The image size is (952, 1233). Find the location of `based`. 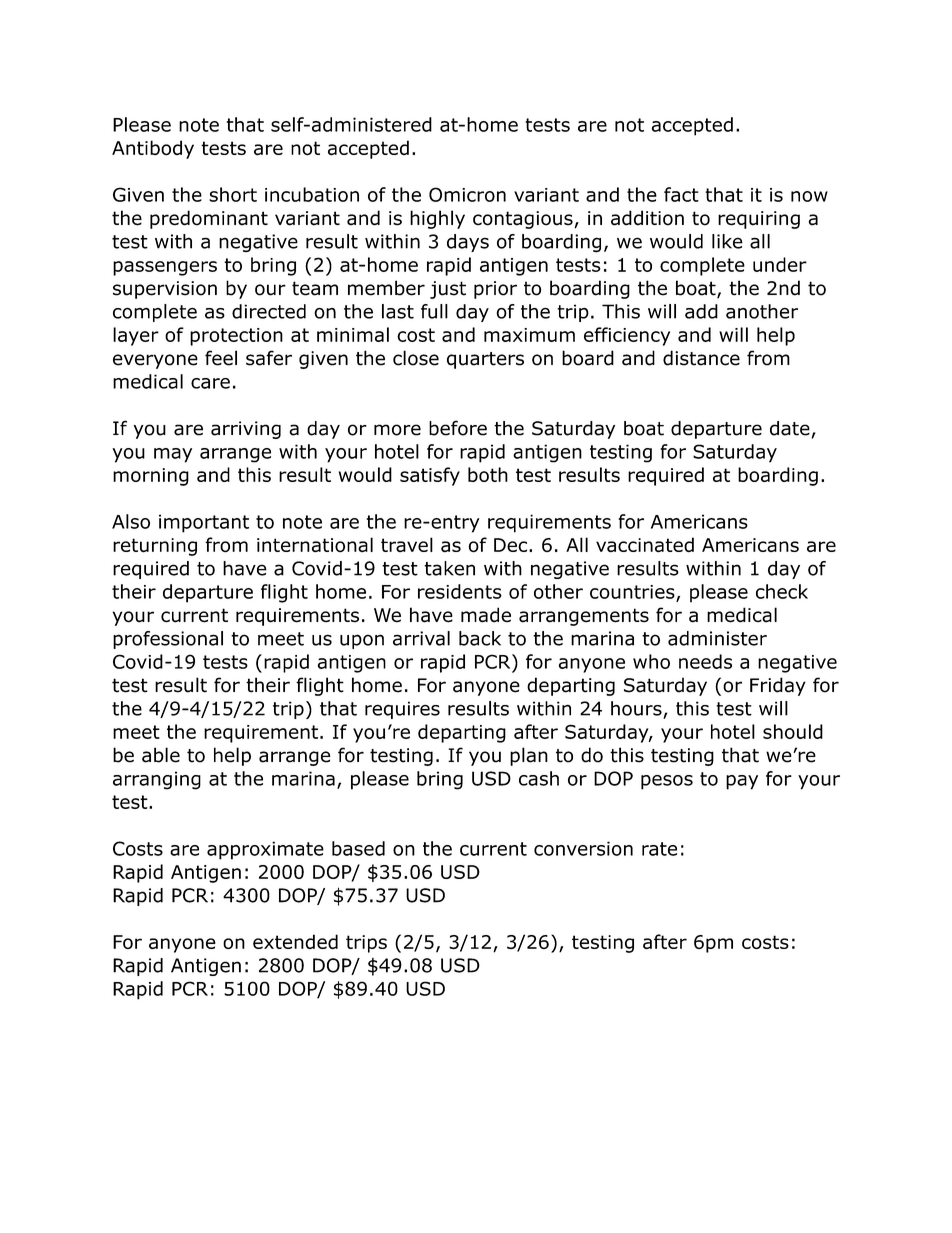

based is located at coordinates (358, 848).
